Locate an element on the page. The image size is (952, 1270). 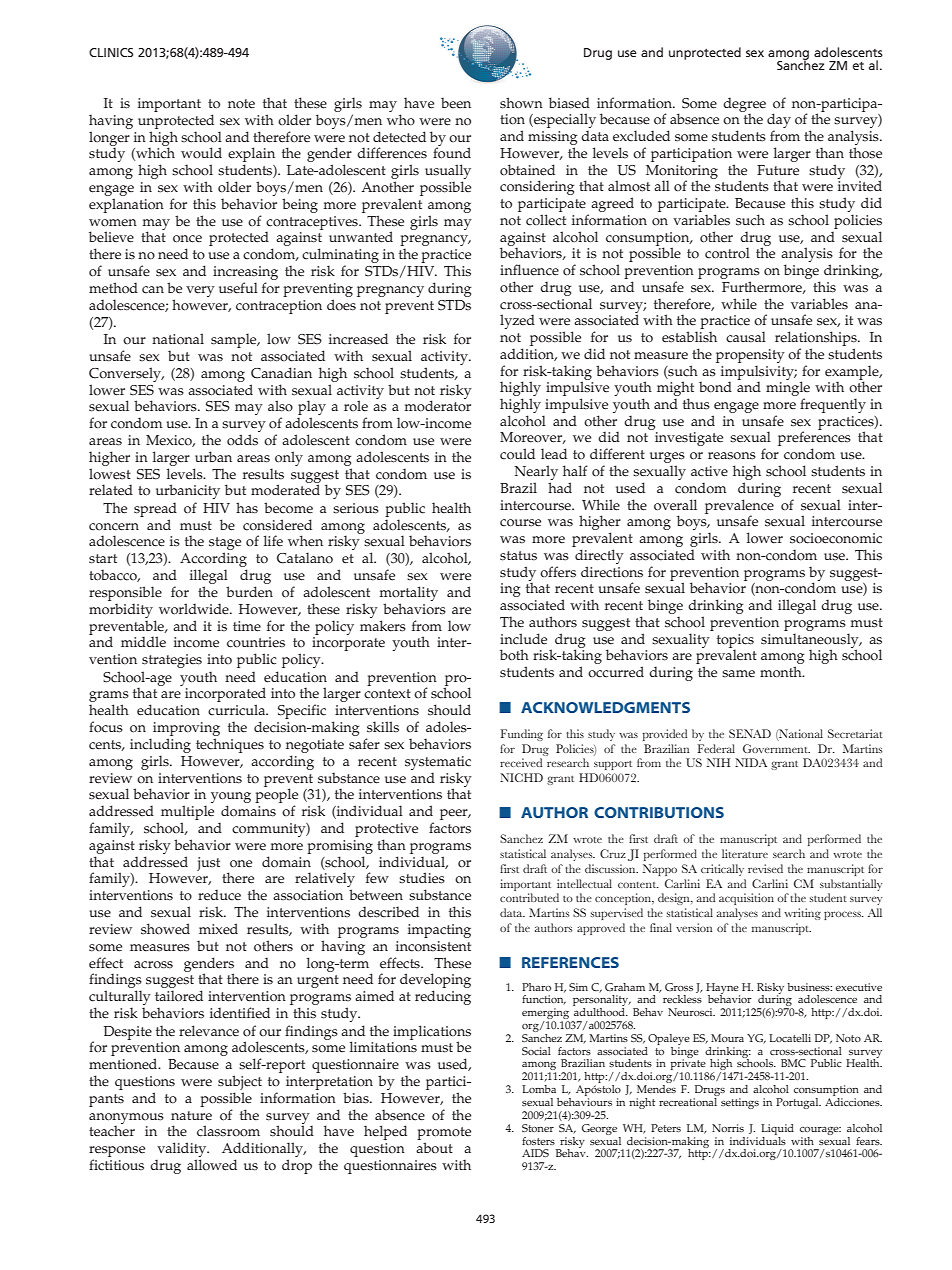
topics is located at coordinates (735, 642).
